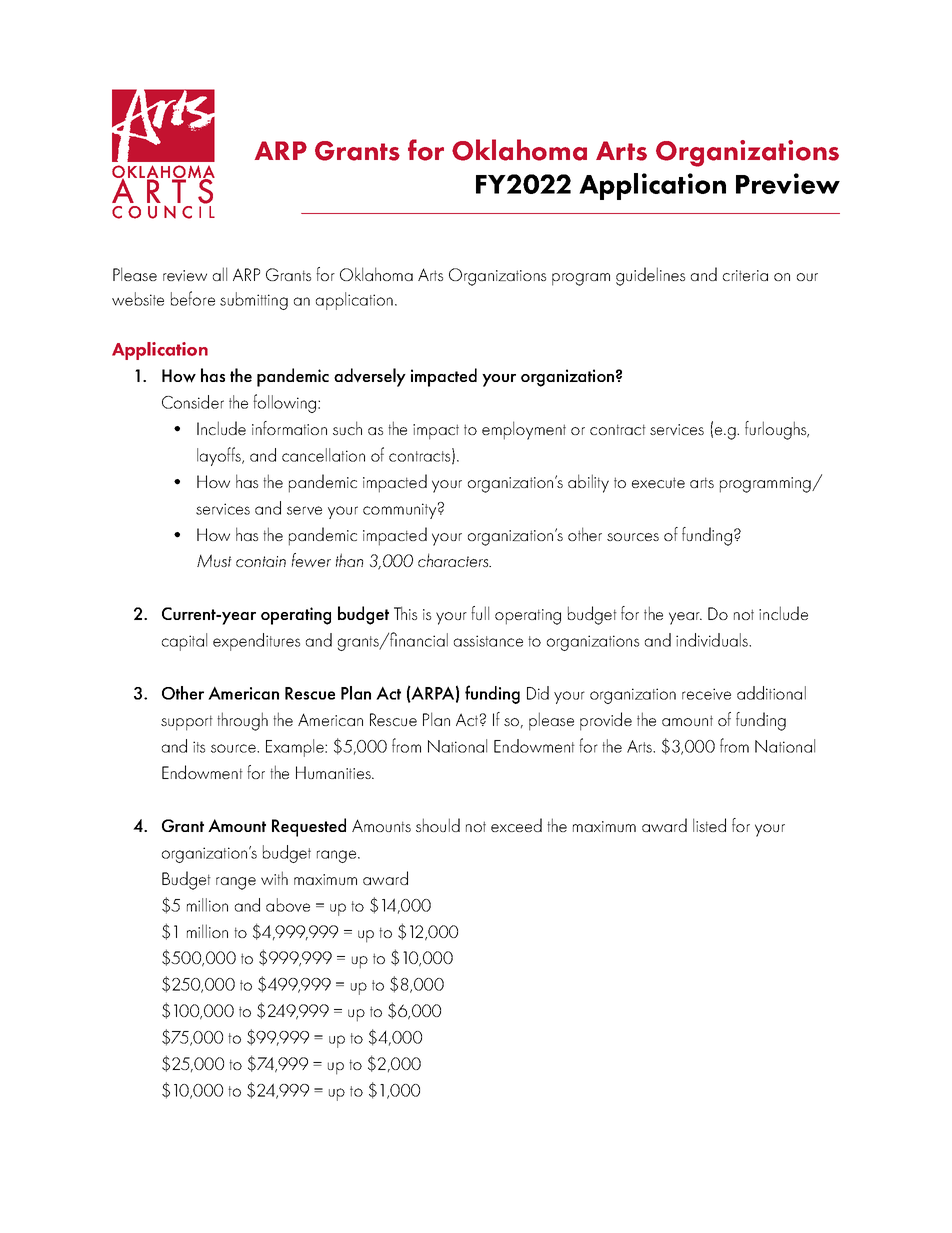  Describe the element at coordinates (274, 878) in the screenshot. I see `with` at that location.
